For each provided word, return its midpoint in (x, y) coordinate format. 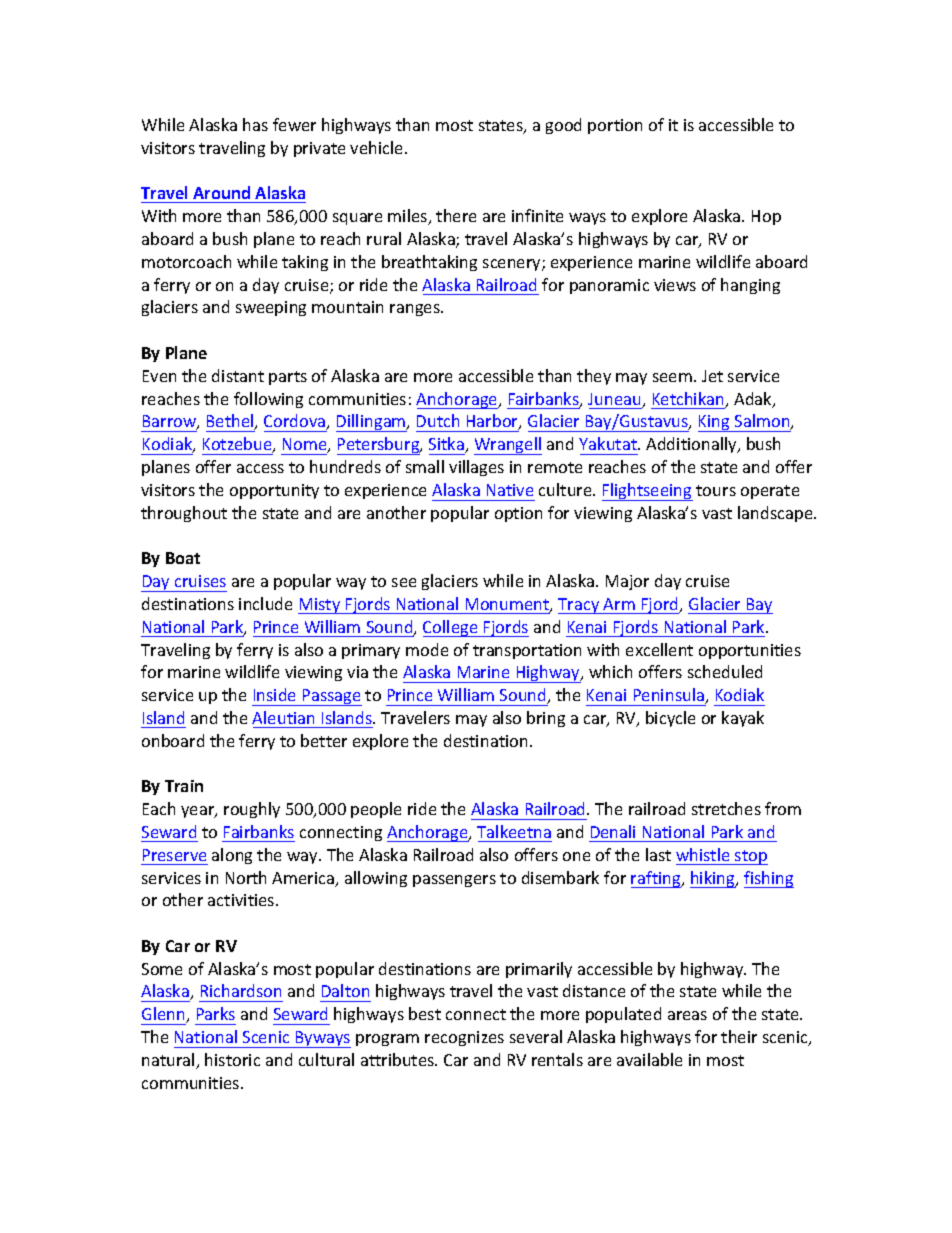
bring (546, 719)
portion (615, 126)
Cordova (296, 422)
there (456, 215)
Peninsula (670, 696)
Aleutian (283, 717)
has (255, 124)
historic (232, 1059)
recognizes (464, 1038)
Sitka (447, 445)
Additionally (692, 445)
